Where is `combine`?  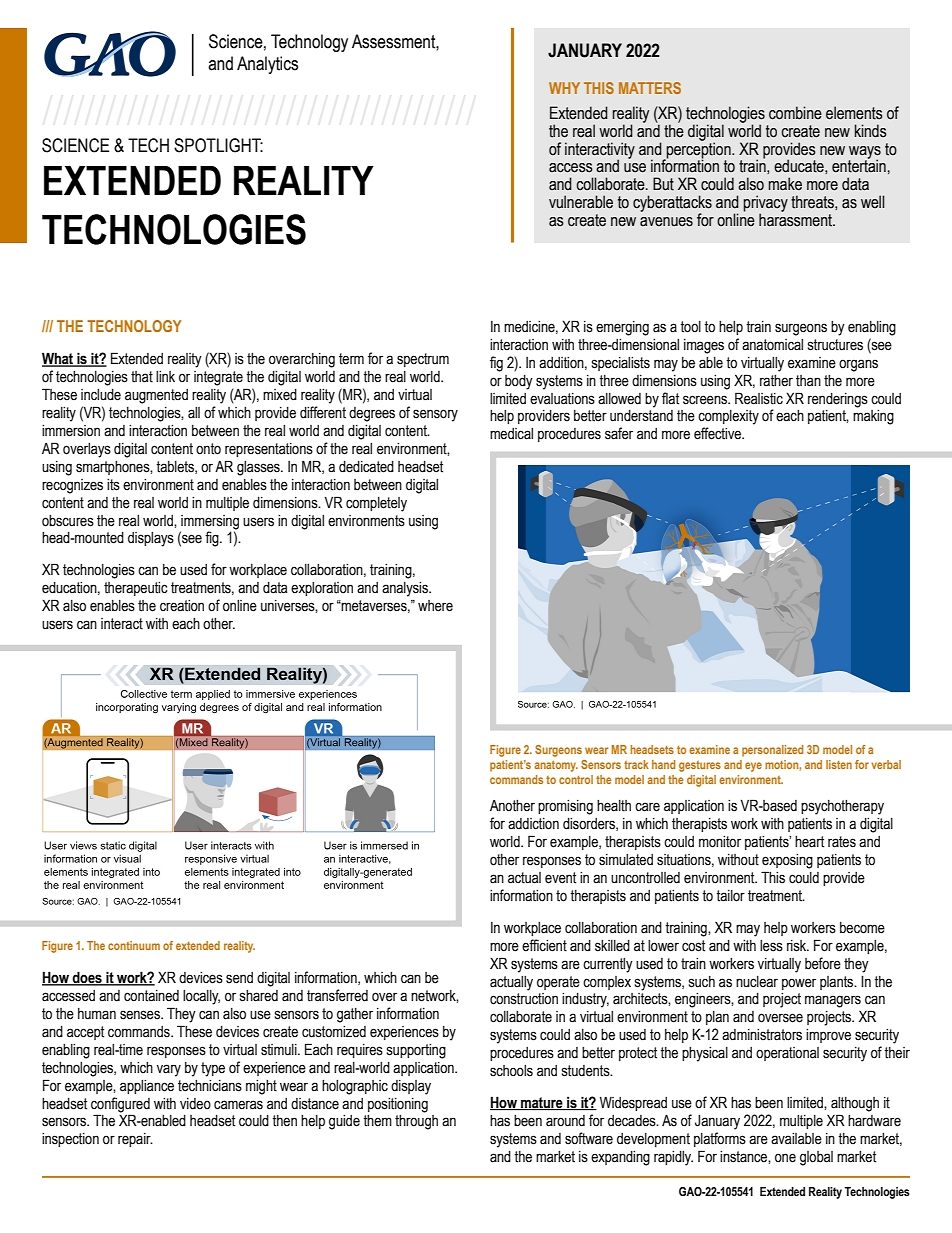 combine is located at coordinates (795, 113).
